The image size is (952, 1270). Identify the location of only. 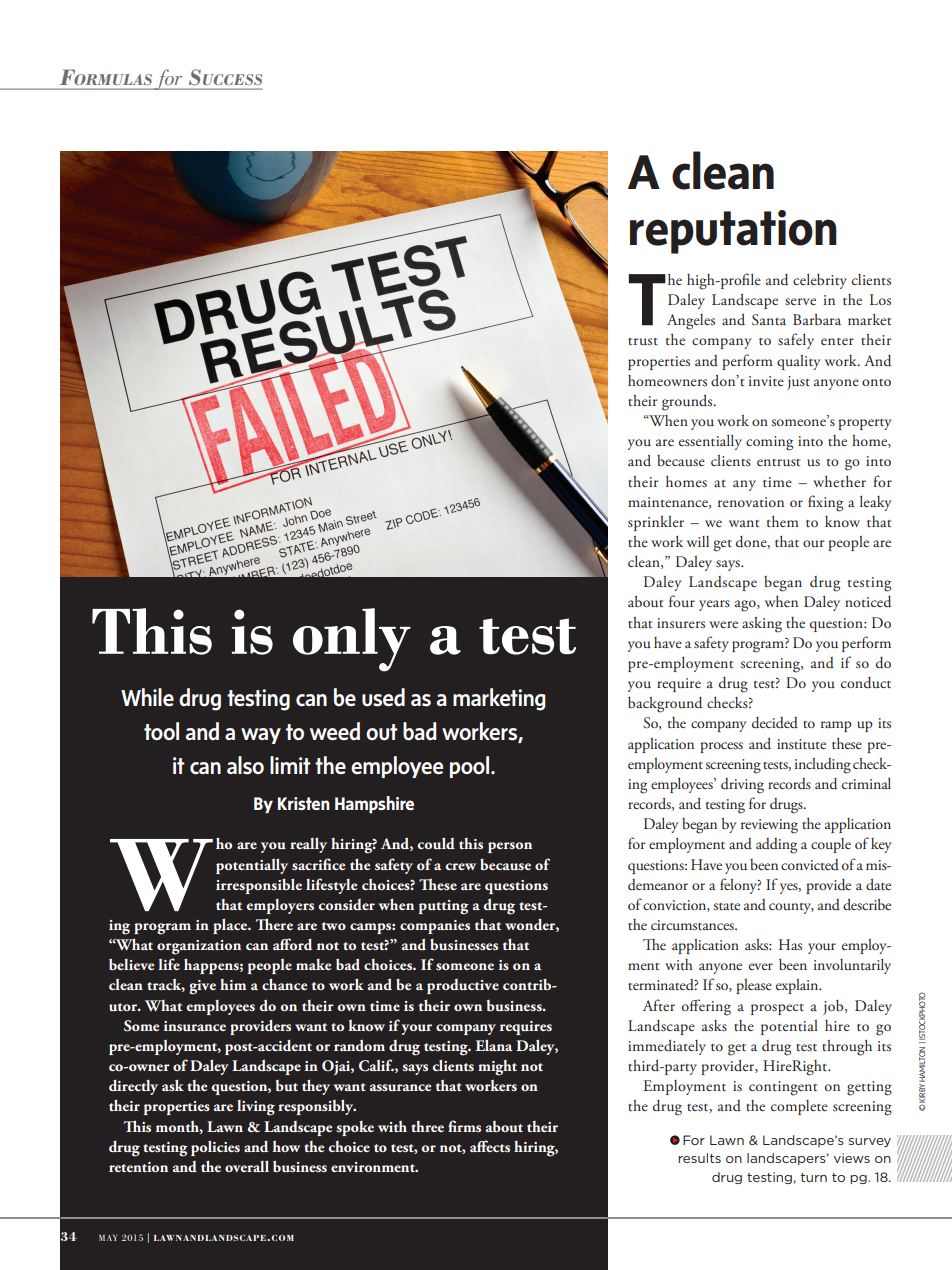
(352, 640).
